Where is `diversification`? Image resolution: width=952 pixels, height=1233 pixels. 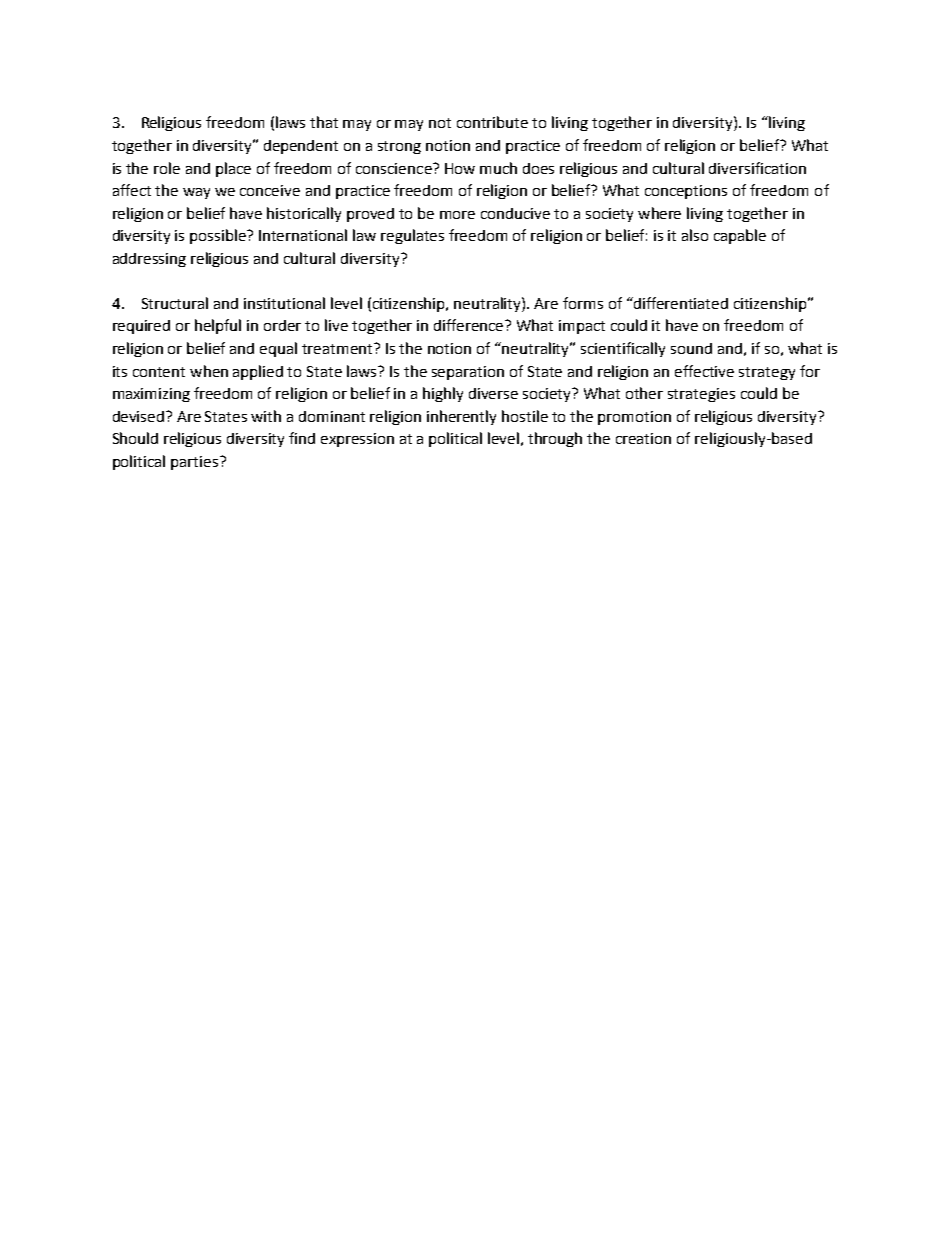 diversification is located at coordinates (757, 168).
